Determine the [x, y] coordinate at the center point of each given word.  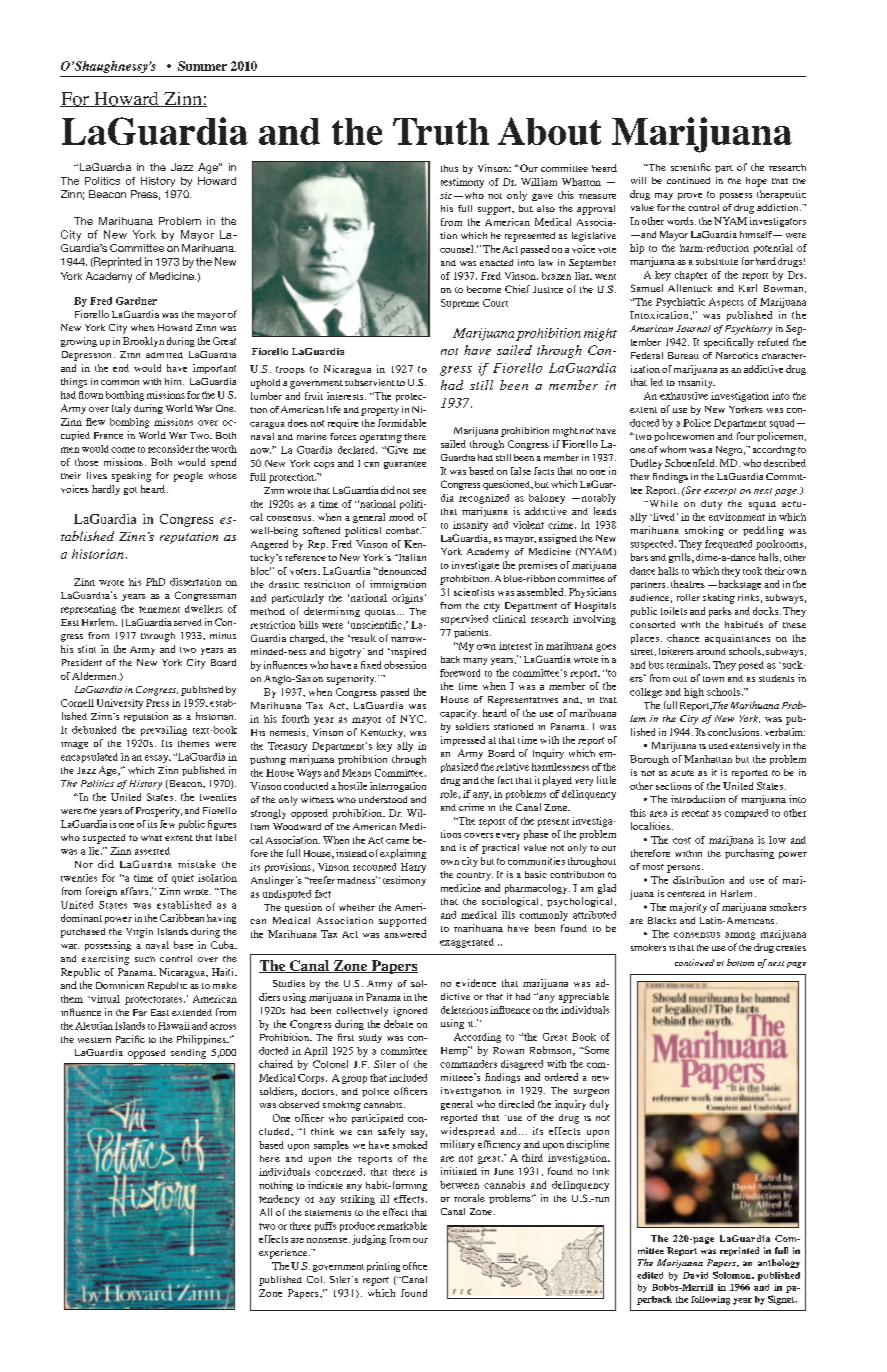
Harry [413, 868]
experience [284, 1254]
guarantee [405, 465]
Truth [441, 131]
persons [685, 869]
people [188, 477]
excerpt [720, 492]
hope [756, 182]
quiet [183, 879]
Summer [202, 66]
